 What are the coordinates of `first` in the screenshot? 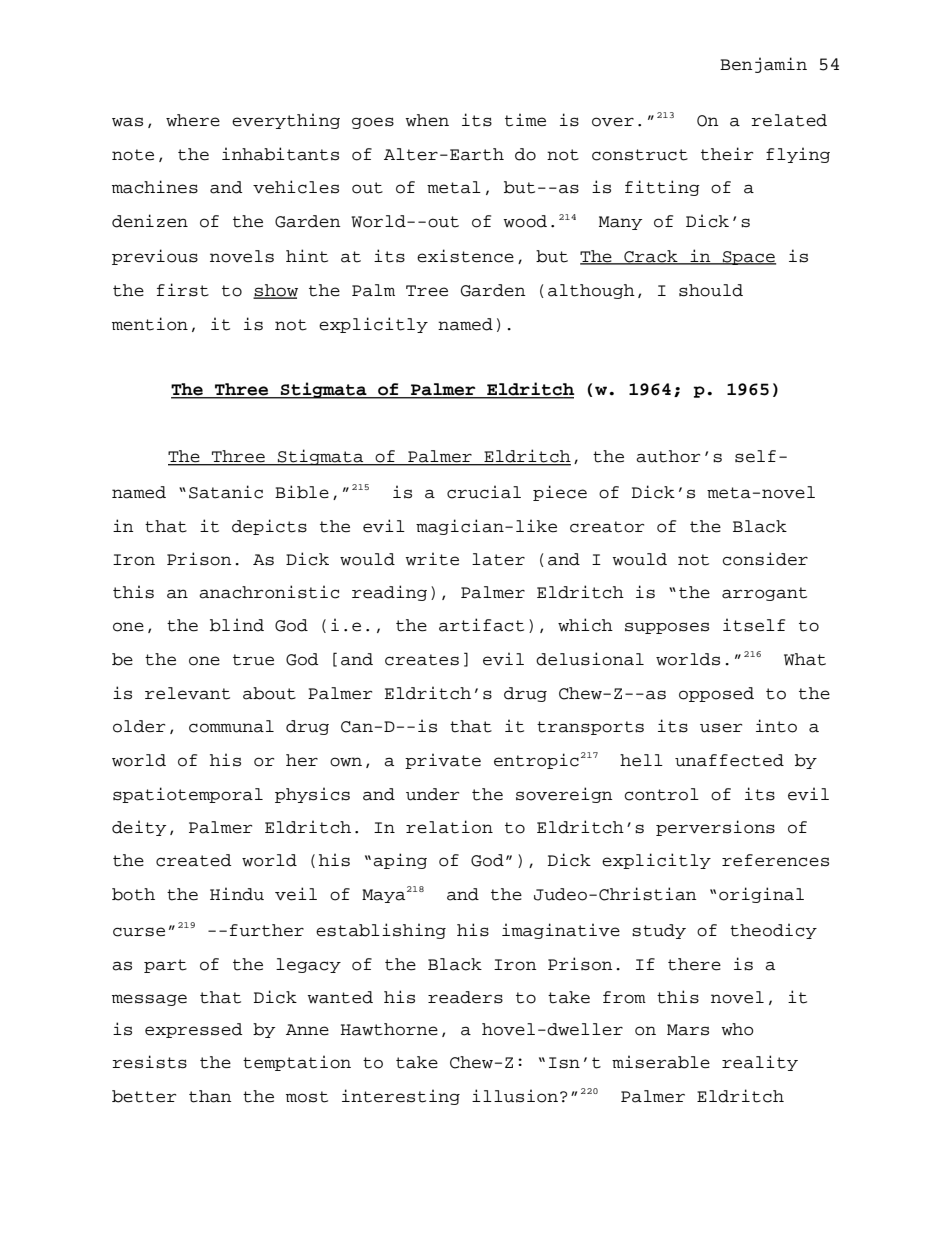 It's located at (183, 290).
